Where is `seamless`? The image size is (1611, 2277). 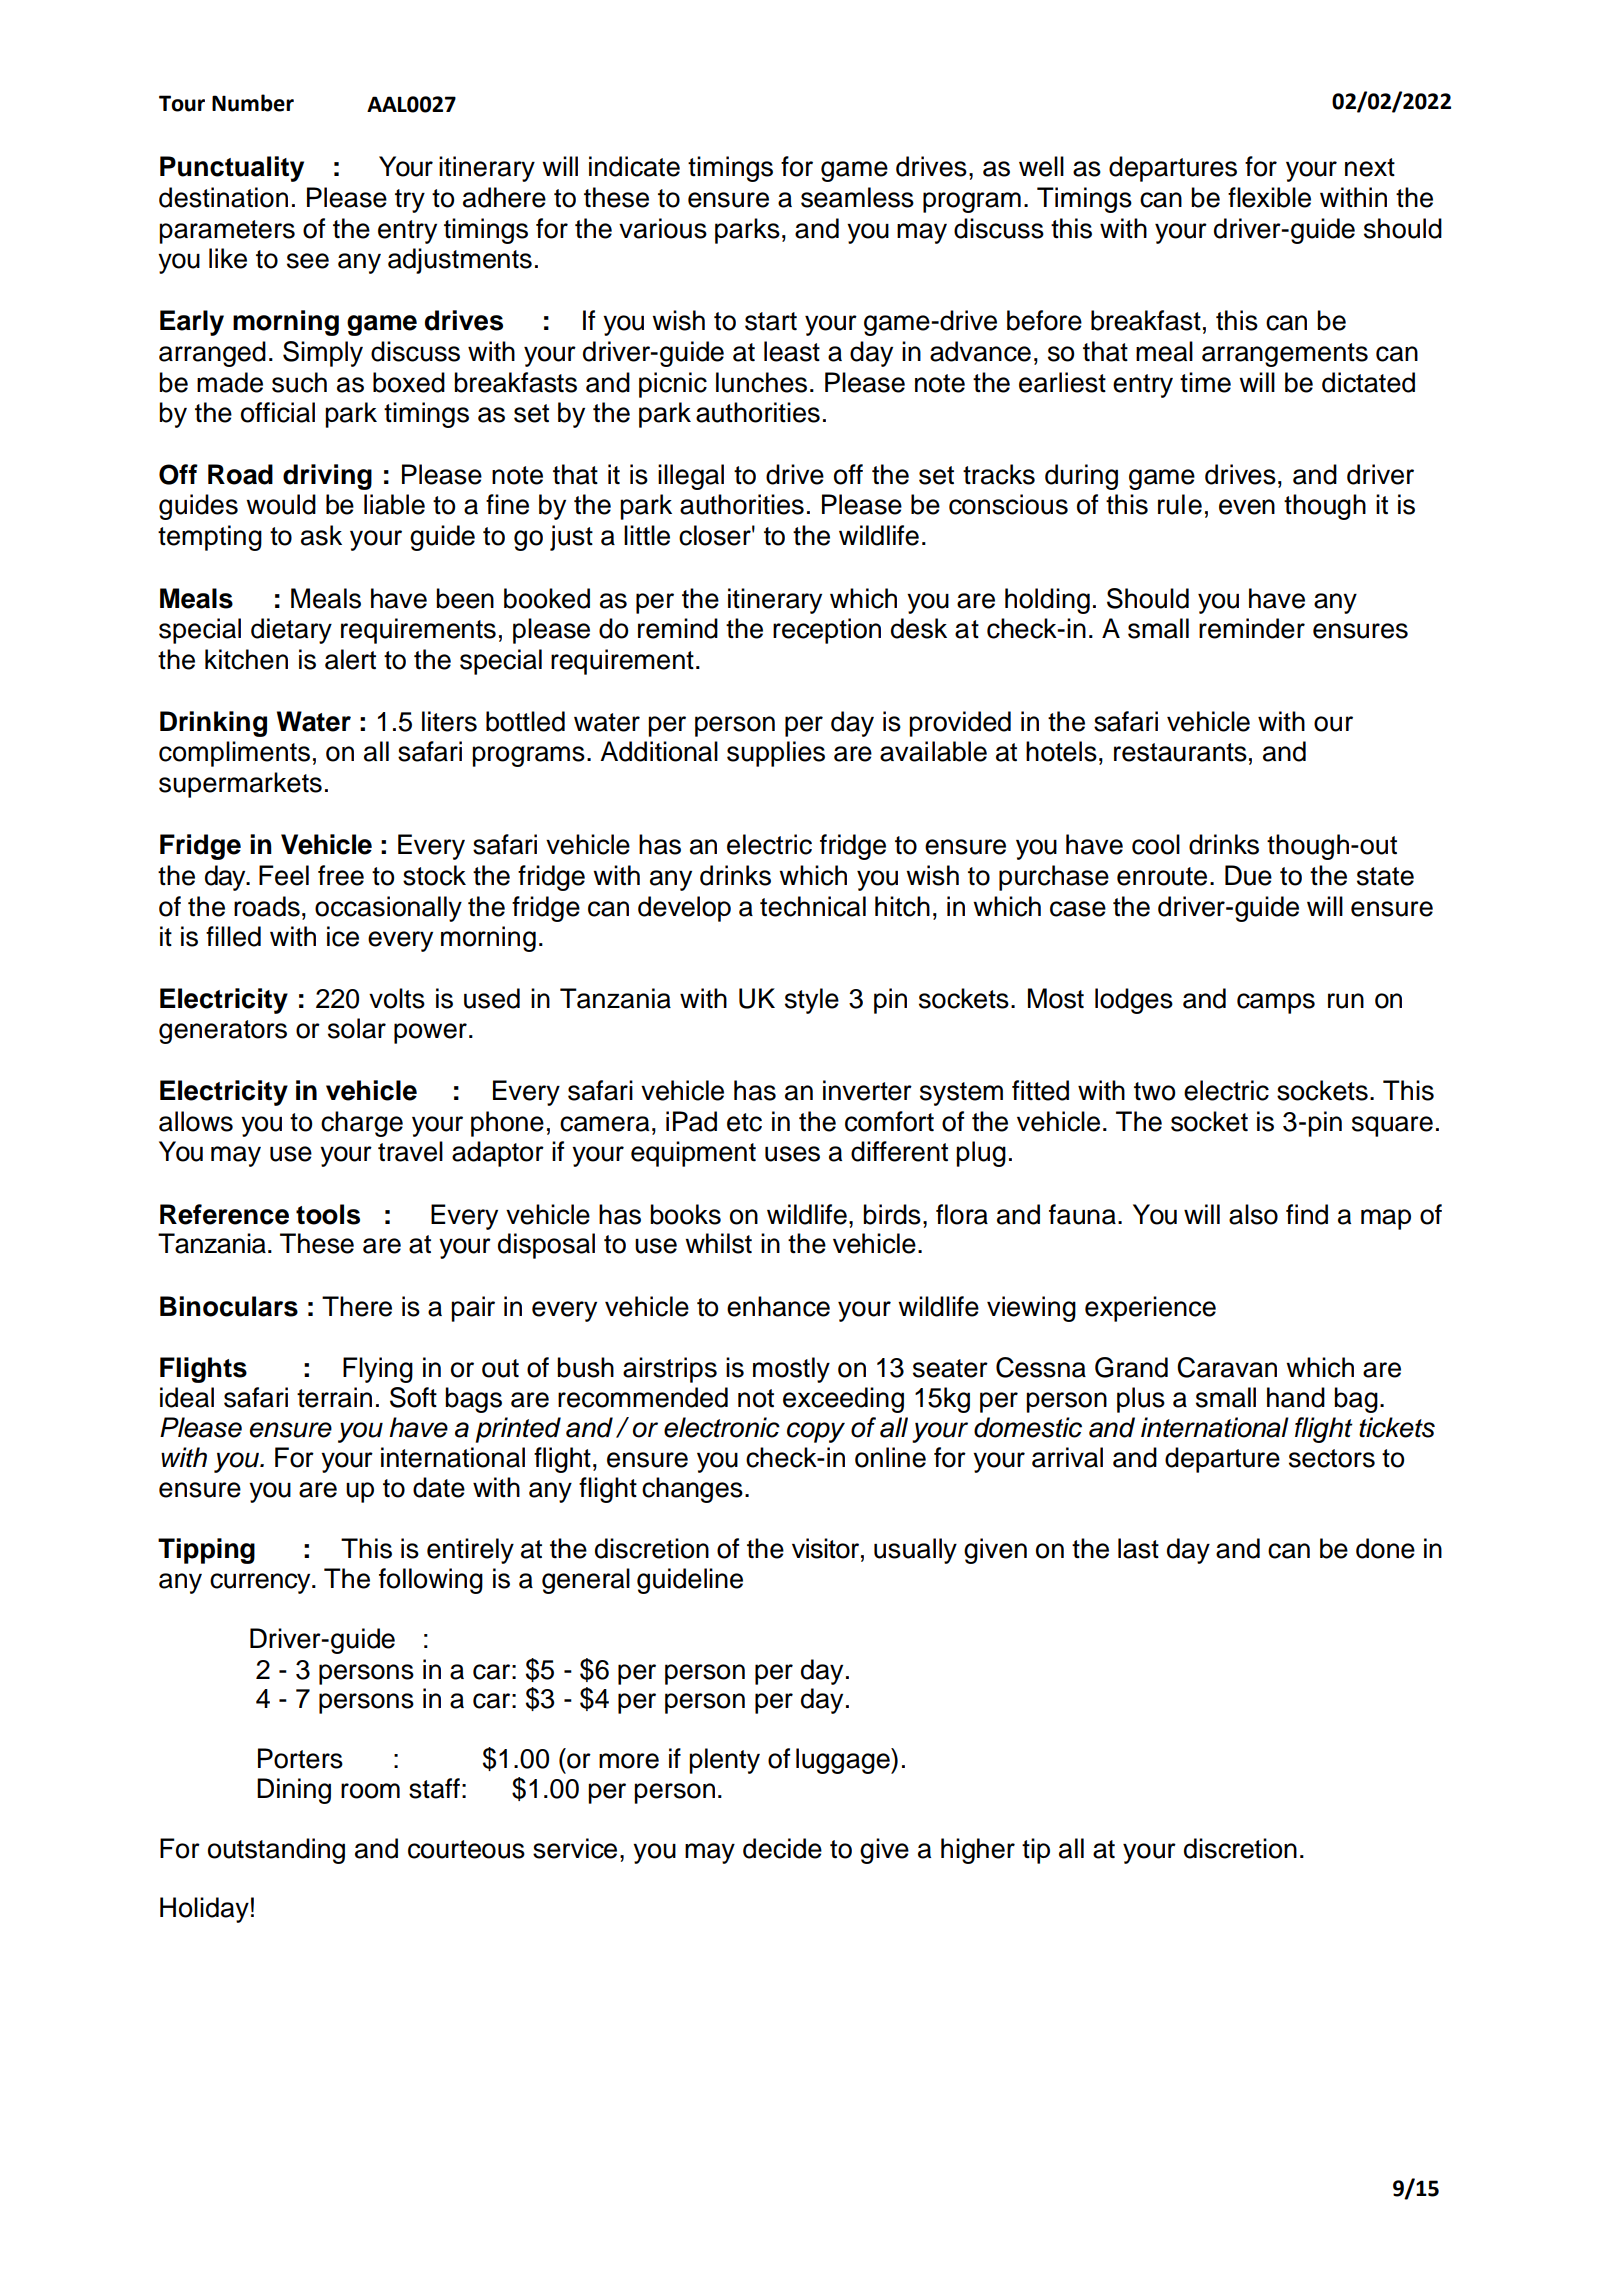 seamless is located at coordinates (857, 197).
